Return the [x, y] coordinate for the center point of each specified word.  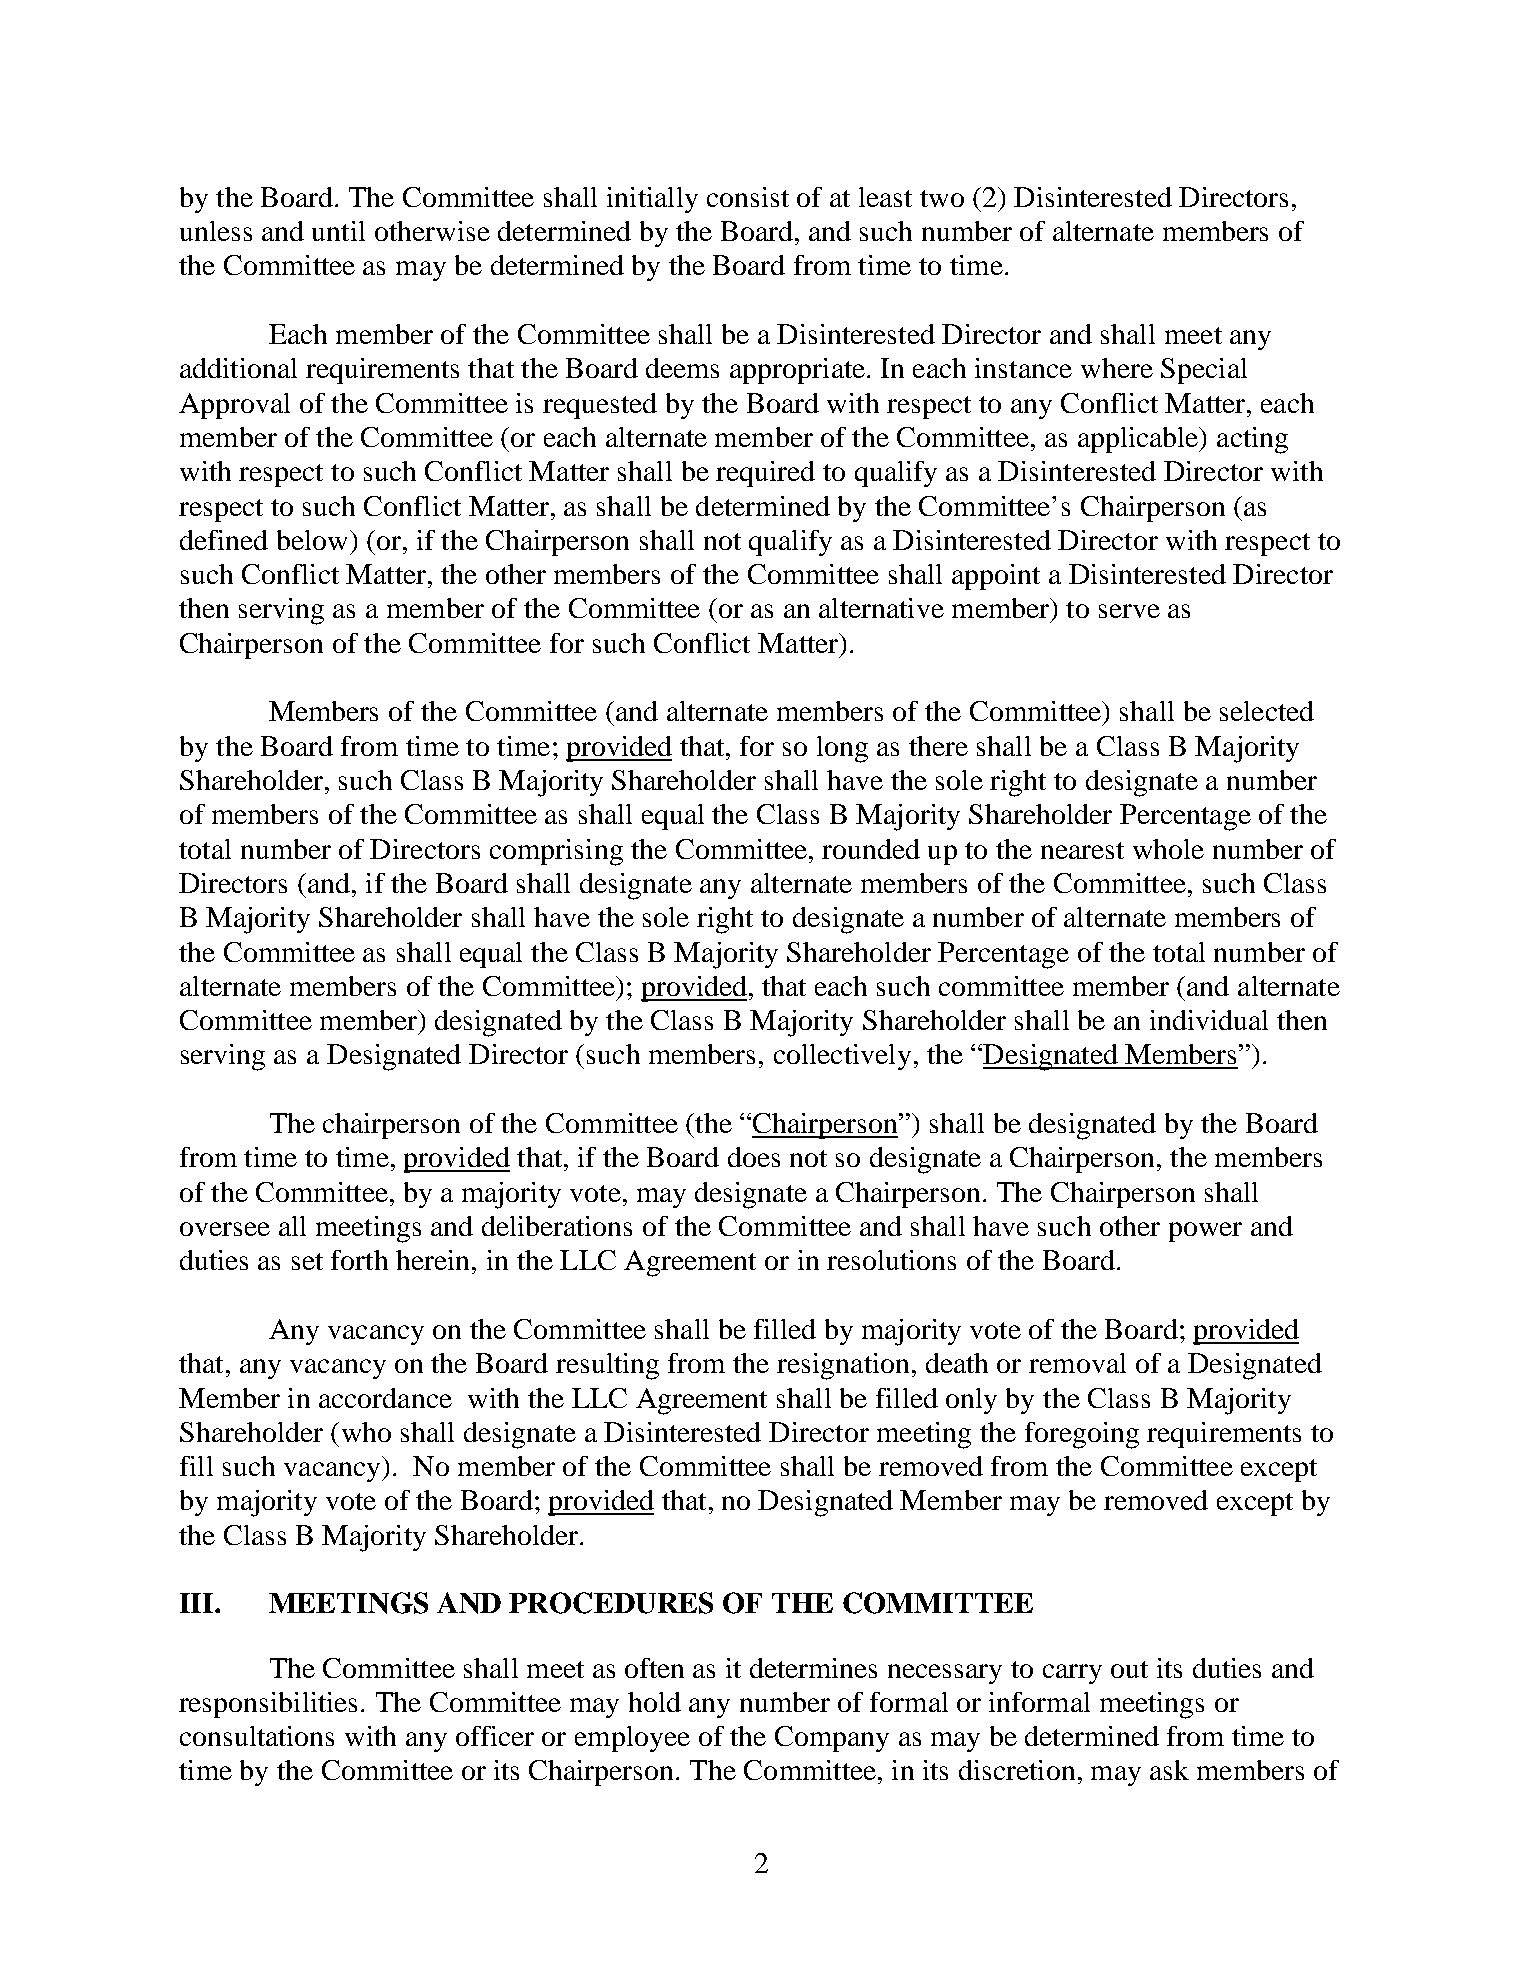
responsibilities [268, 1705]
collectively [842, 1057]
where [1117, 368]
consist [748, 197]
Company [832, 1739]
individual [1209, 1020]
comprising [556, 852]
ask [1169, 1770]
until [338, 231]
